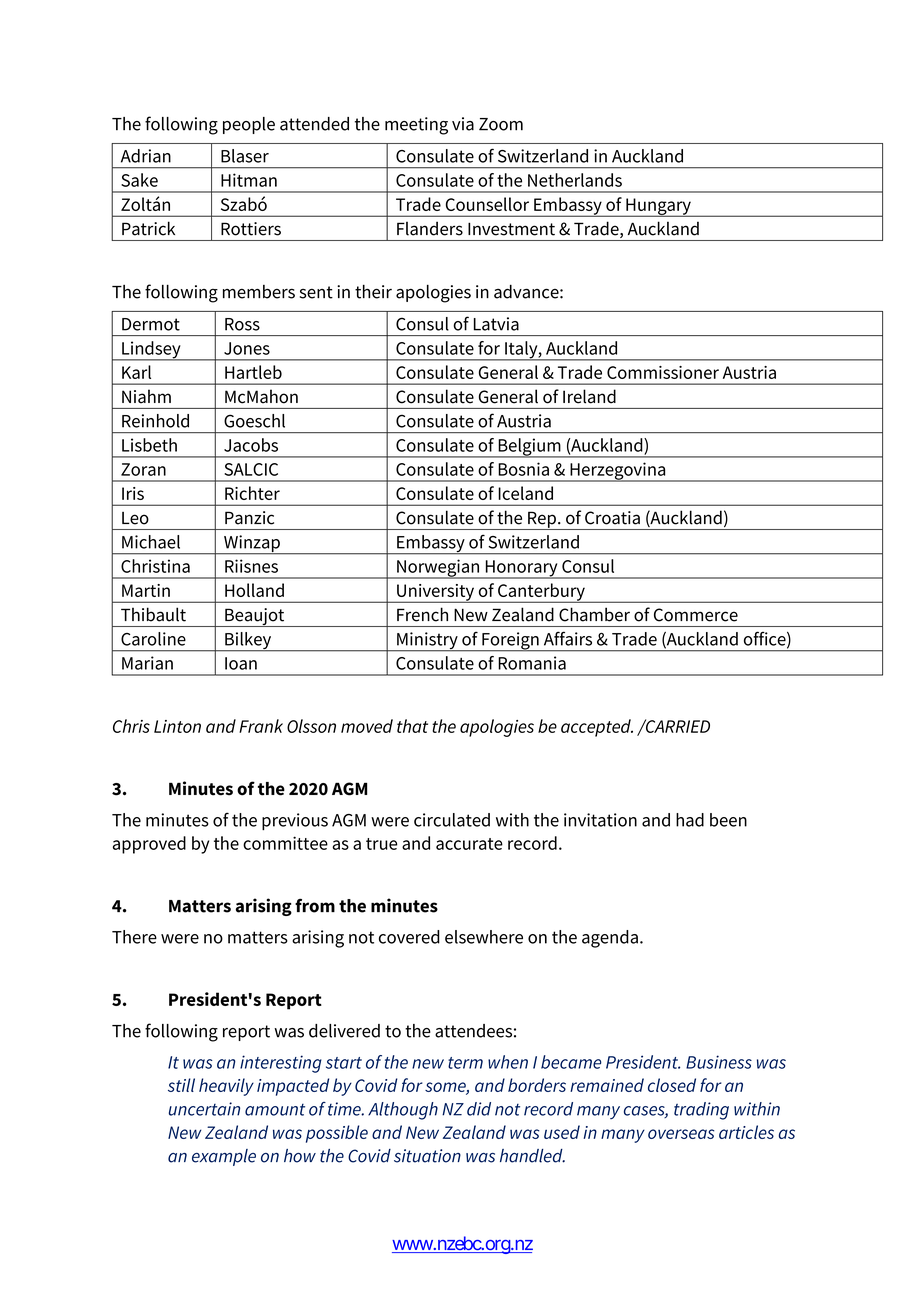 This page has width=924, height=1309. What do you see at coordinates (523, 469) in the page?
I see `Bosnia` at bounding box center [523, 469].
